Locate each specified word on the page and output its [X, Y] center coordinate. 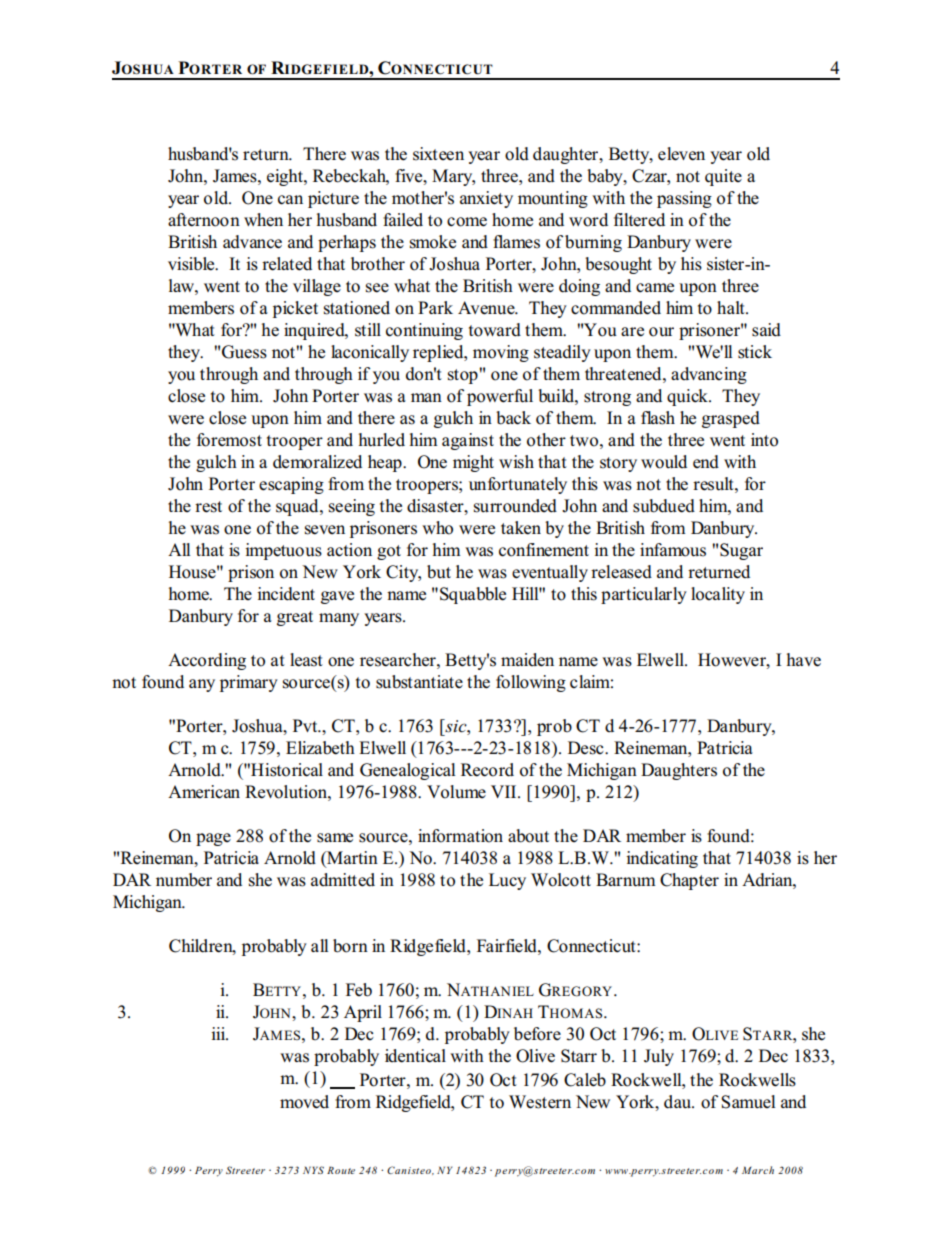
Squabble [473, 595]
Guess [244, 352]
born [350, 946]
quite [723, 177]
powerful [500, 397]
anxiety [486, 199]
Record [487, 770]
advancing [709, 375]
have [804, 660]
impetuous [283, 551]
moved [304, 1102]
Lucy [507, 881]
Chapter [689, 881]
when [263, 220]
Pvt [306, 725]
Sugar [741, 551]
